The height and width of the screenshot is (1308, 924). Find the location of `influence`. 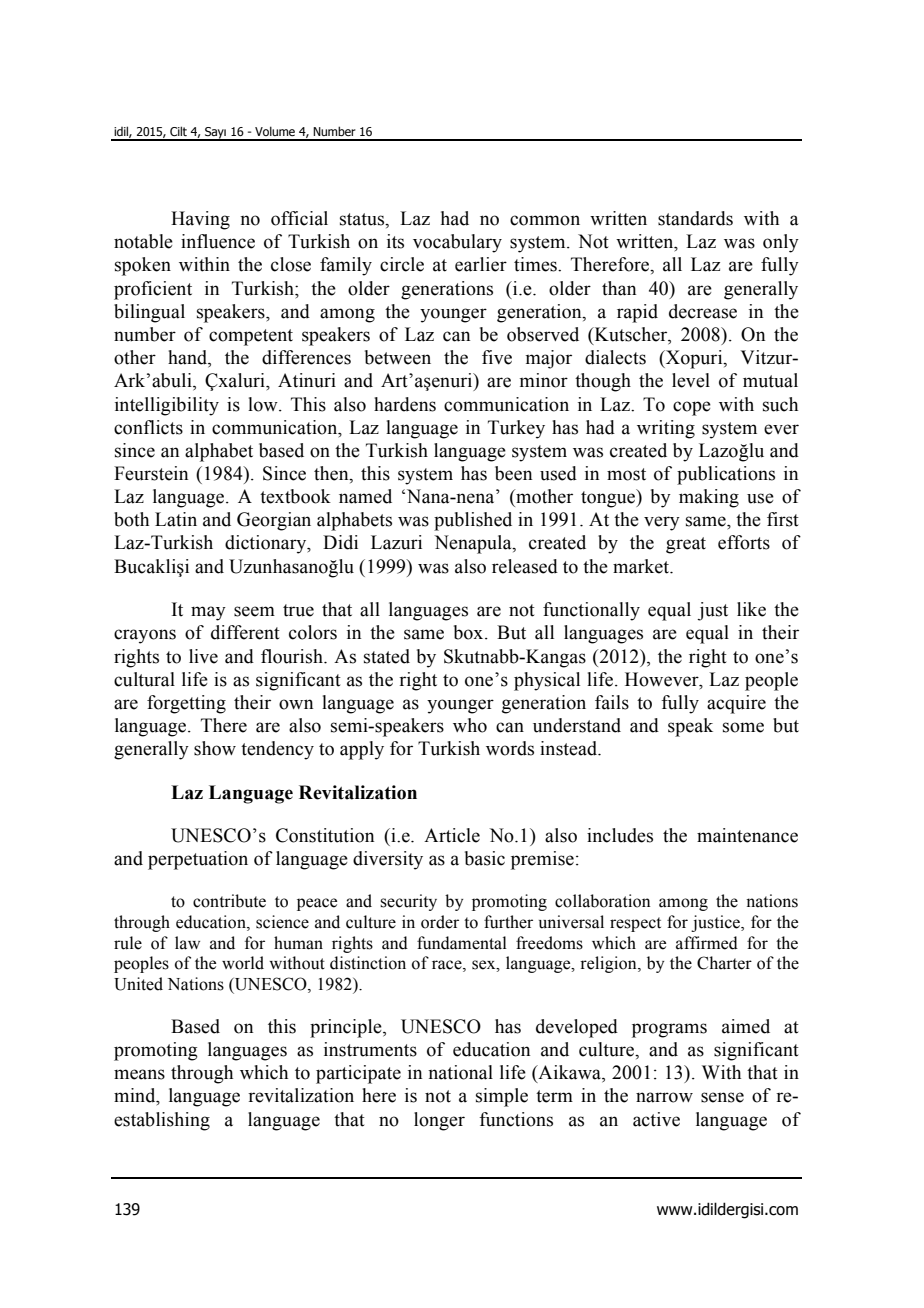

influence is located at coordinates (218, 241).
